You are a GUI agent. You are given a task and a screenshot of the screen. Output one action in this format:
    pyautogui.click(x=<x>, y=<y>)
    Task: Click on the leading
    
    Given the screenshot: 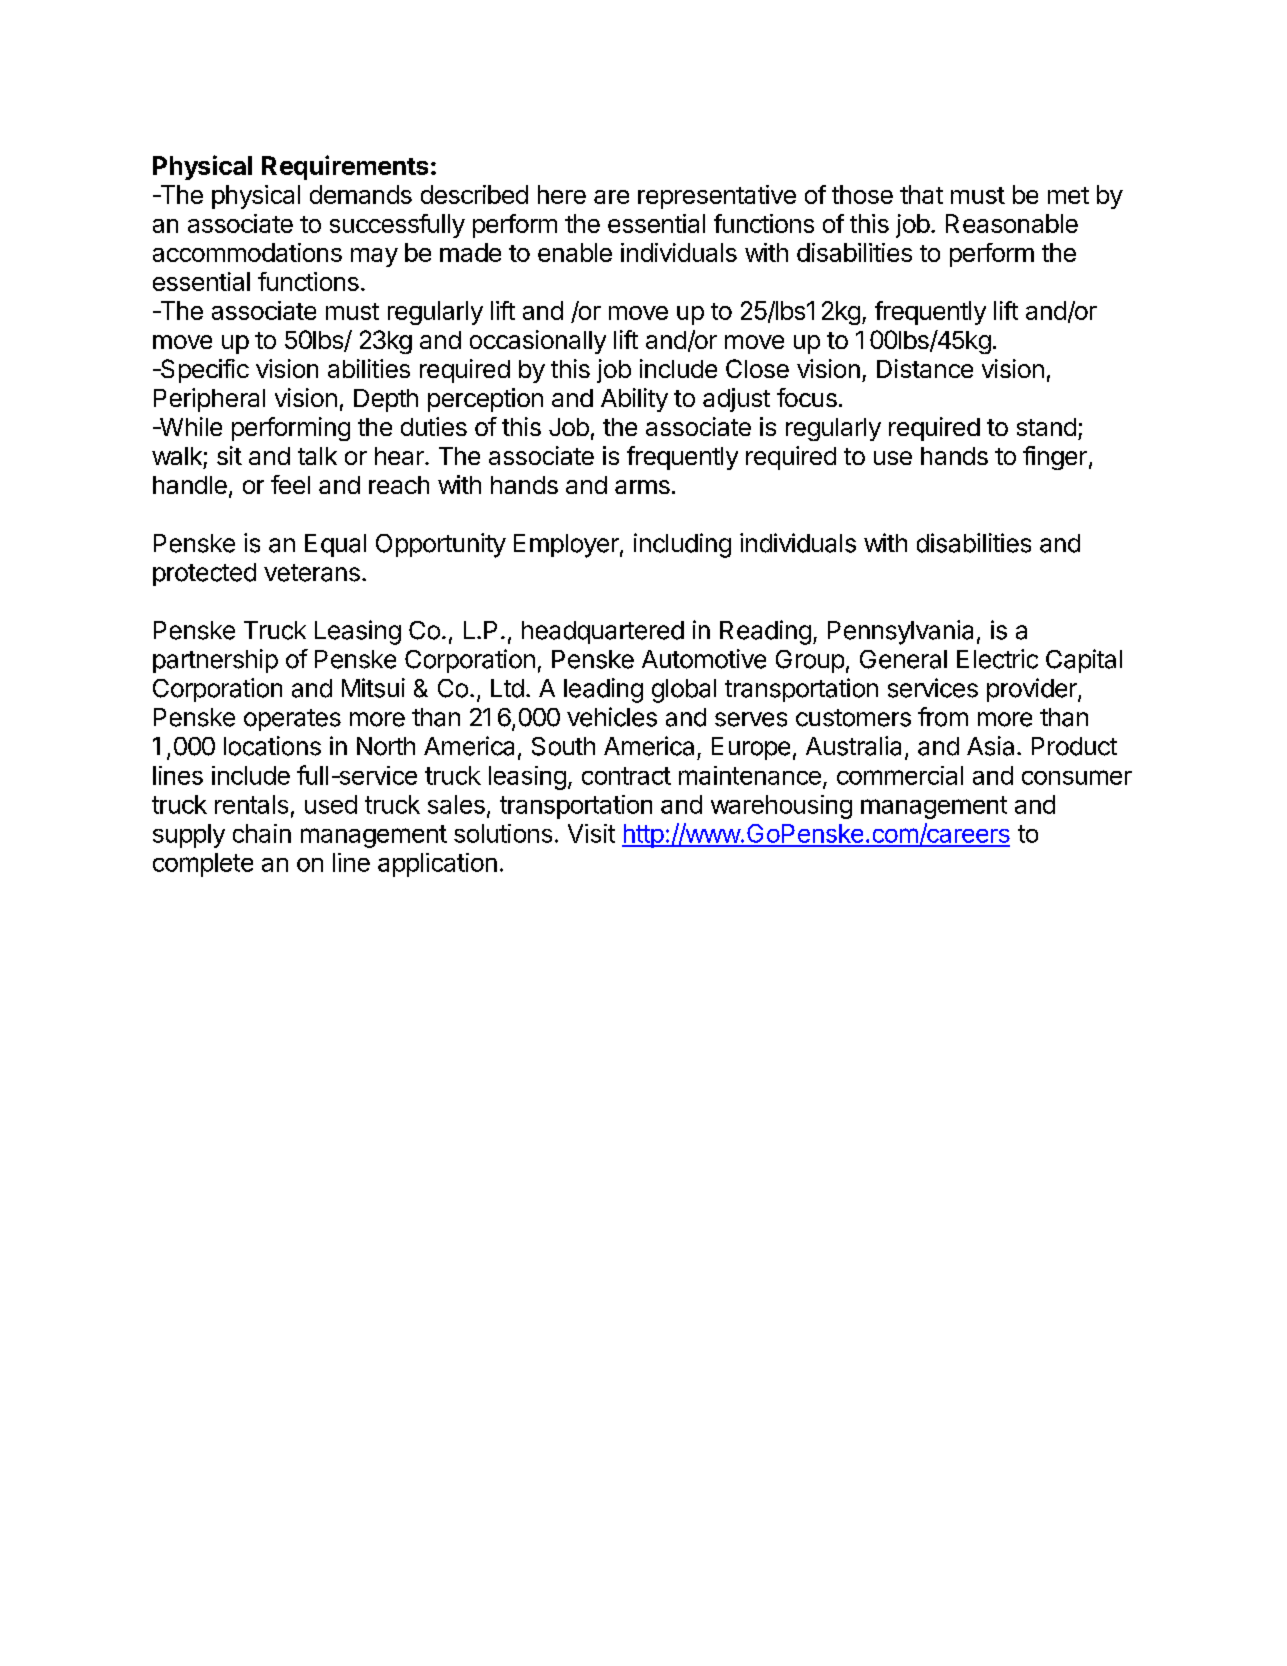 What is the action you would take?
    pyautogui.click(x=603, y=690)
